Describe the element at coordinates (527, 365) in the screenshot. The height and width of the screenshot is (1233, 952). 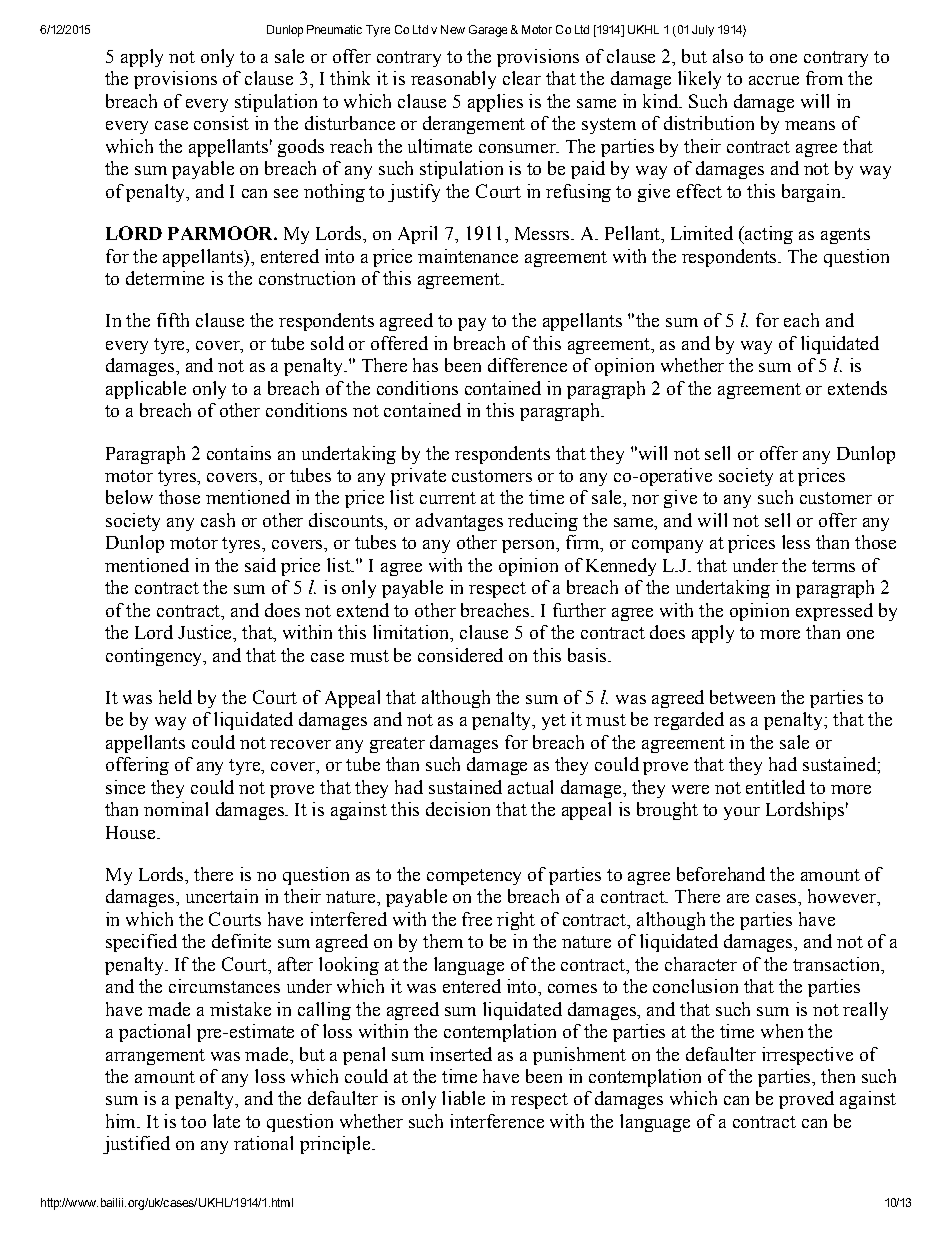
I see `difference` at that location.
